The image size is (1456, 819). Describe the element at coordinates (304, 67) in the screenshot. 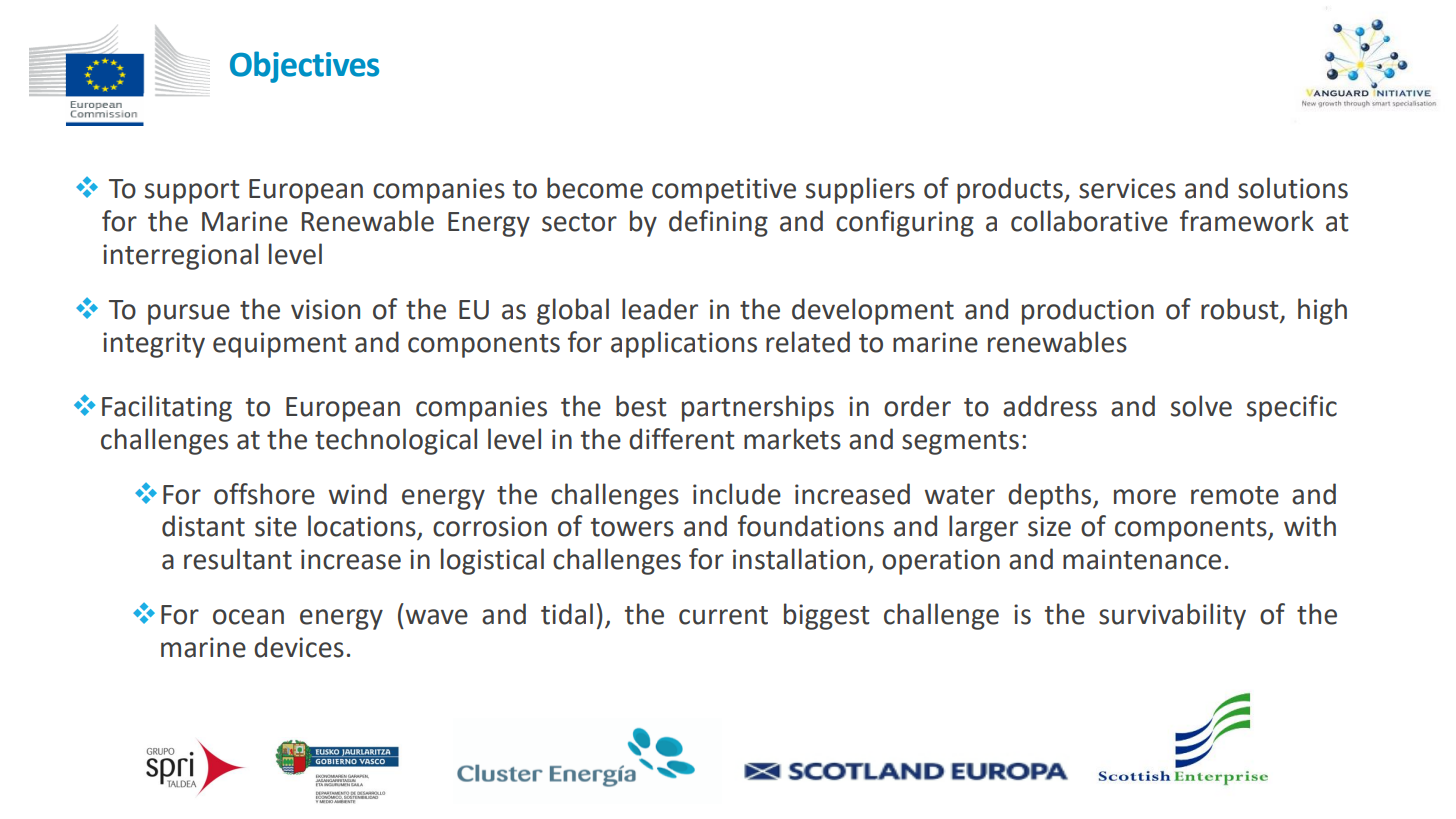

I see `Objectives` at that location.
